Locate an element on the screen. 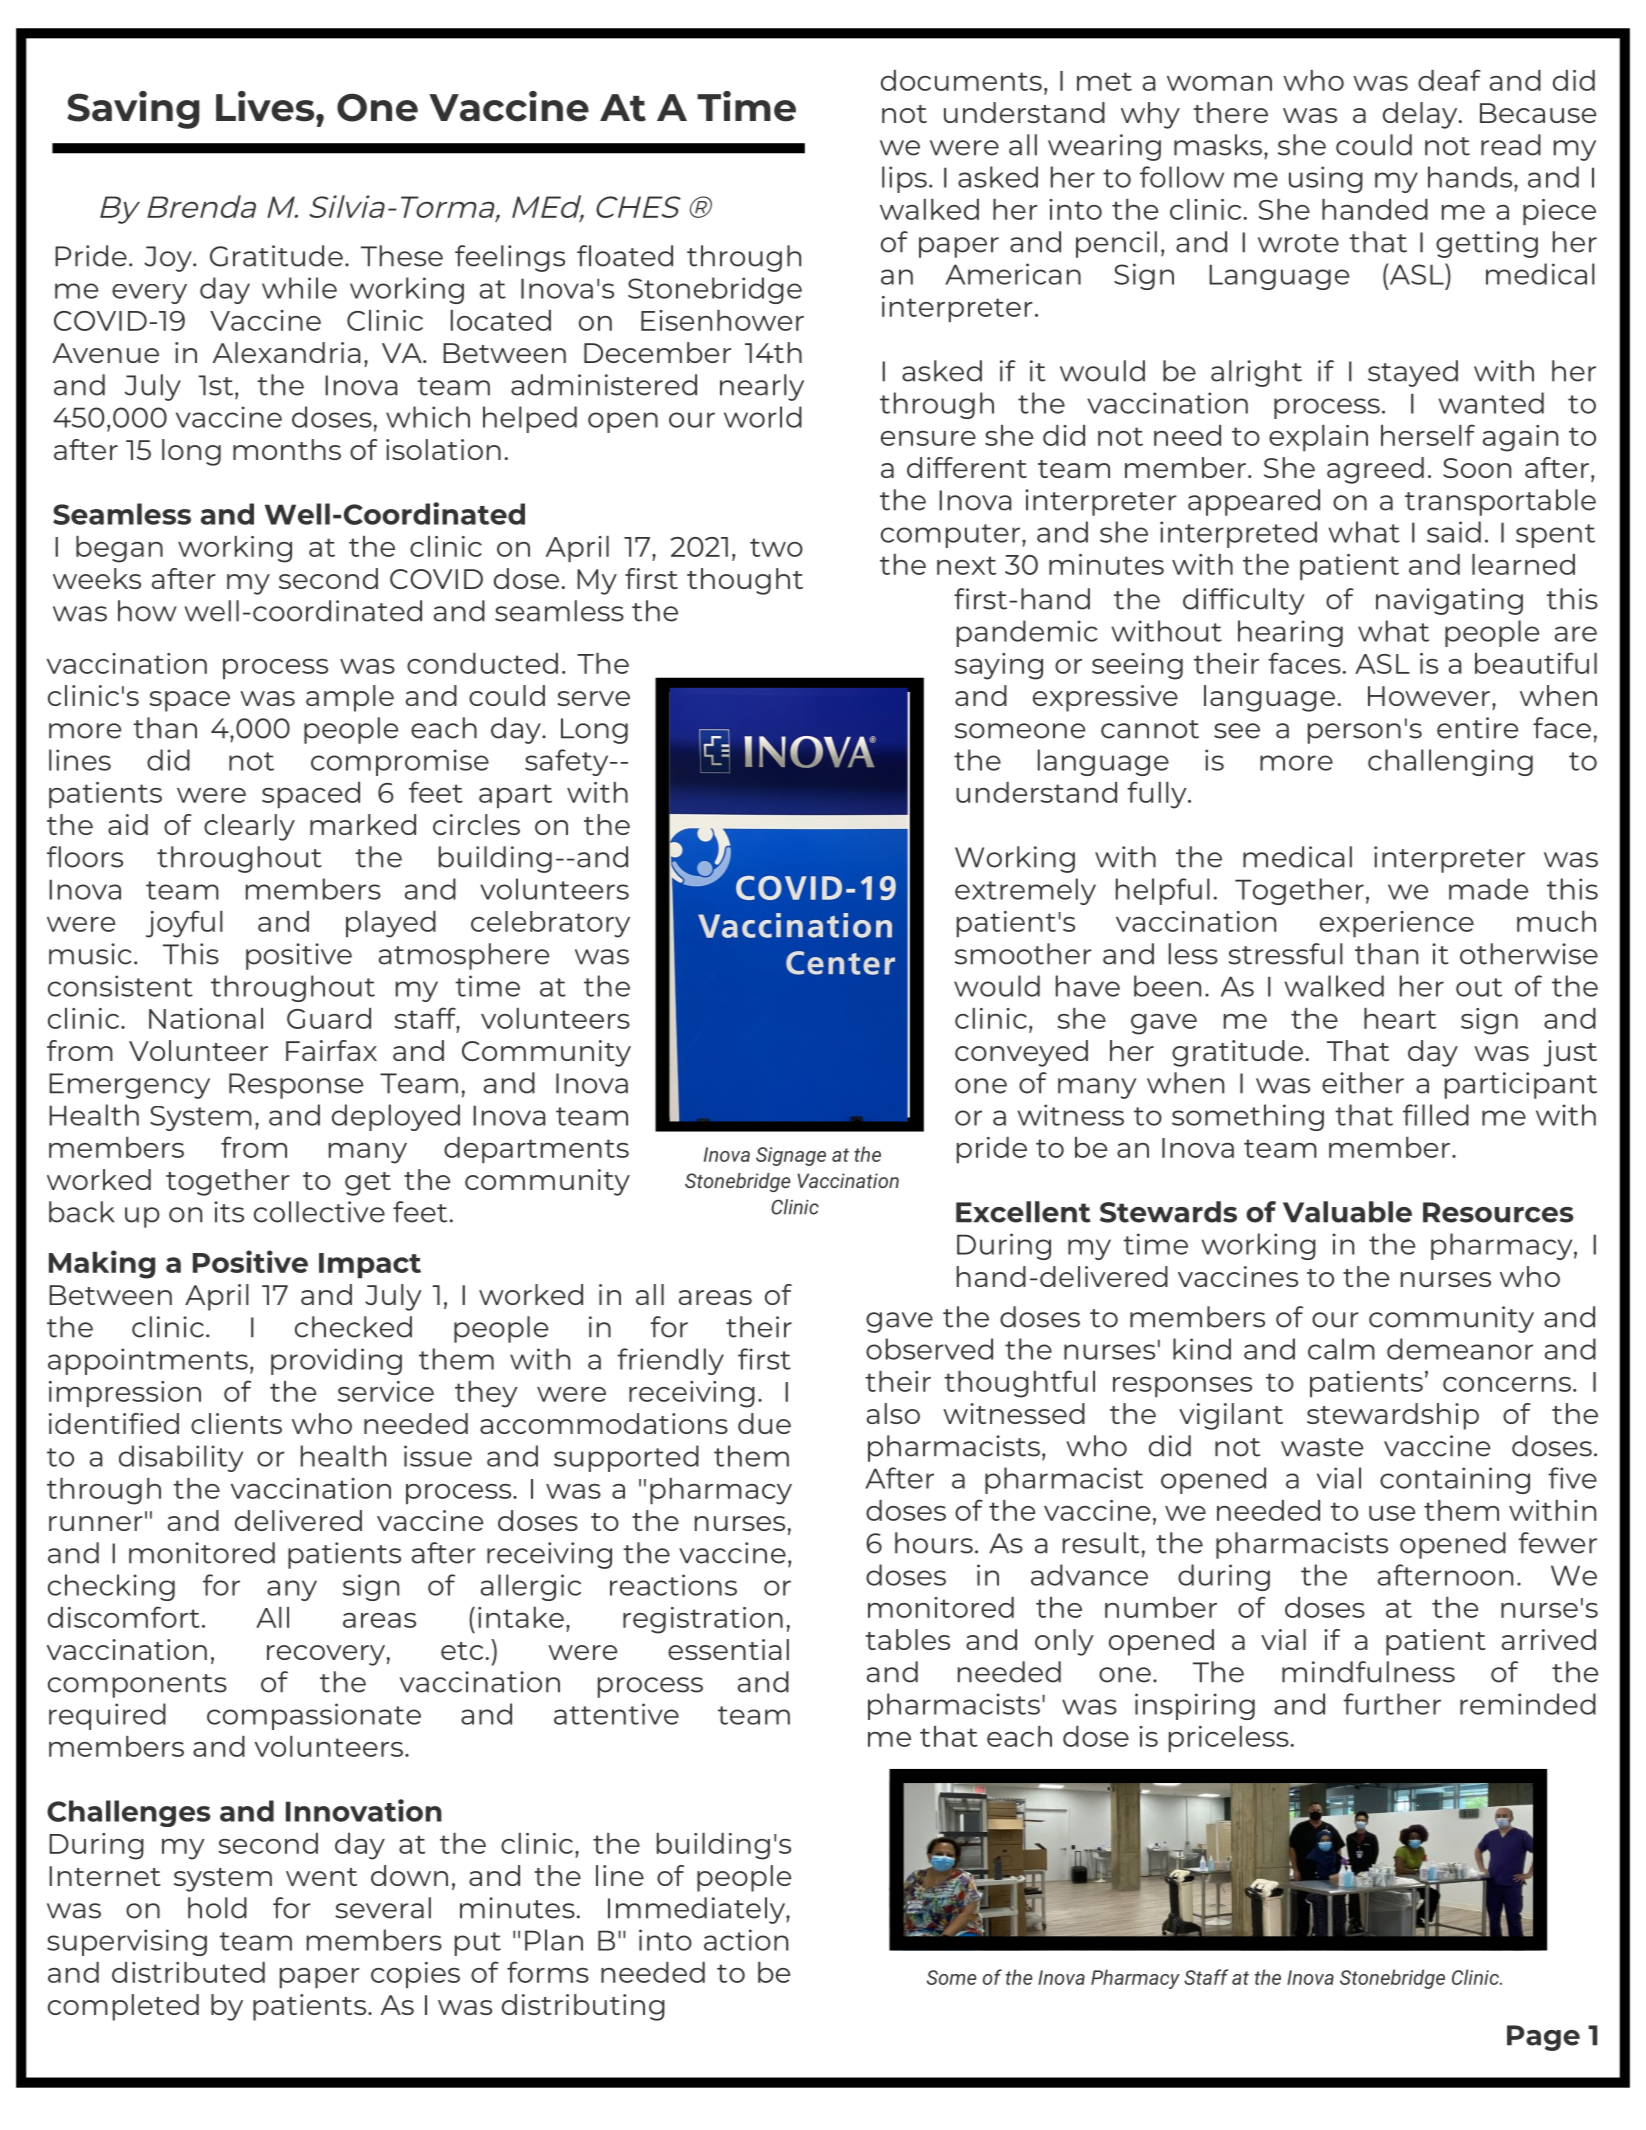 Image resolution: width=1646 pixels, height=2130 pixels. lips is located at coordinates (904, 179).
